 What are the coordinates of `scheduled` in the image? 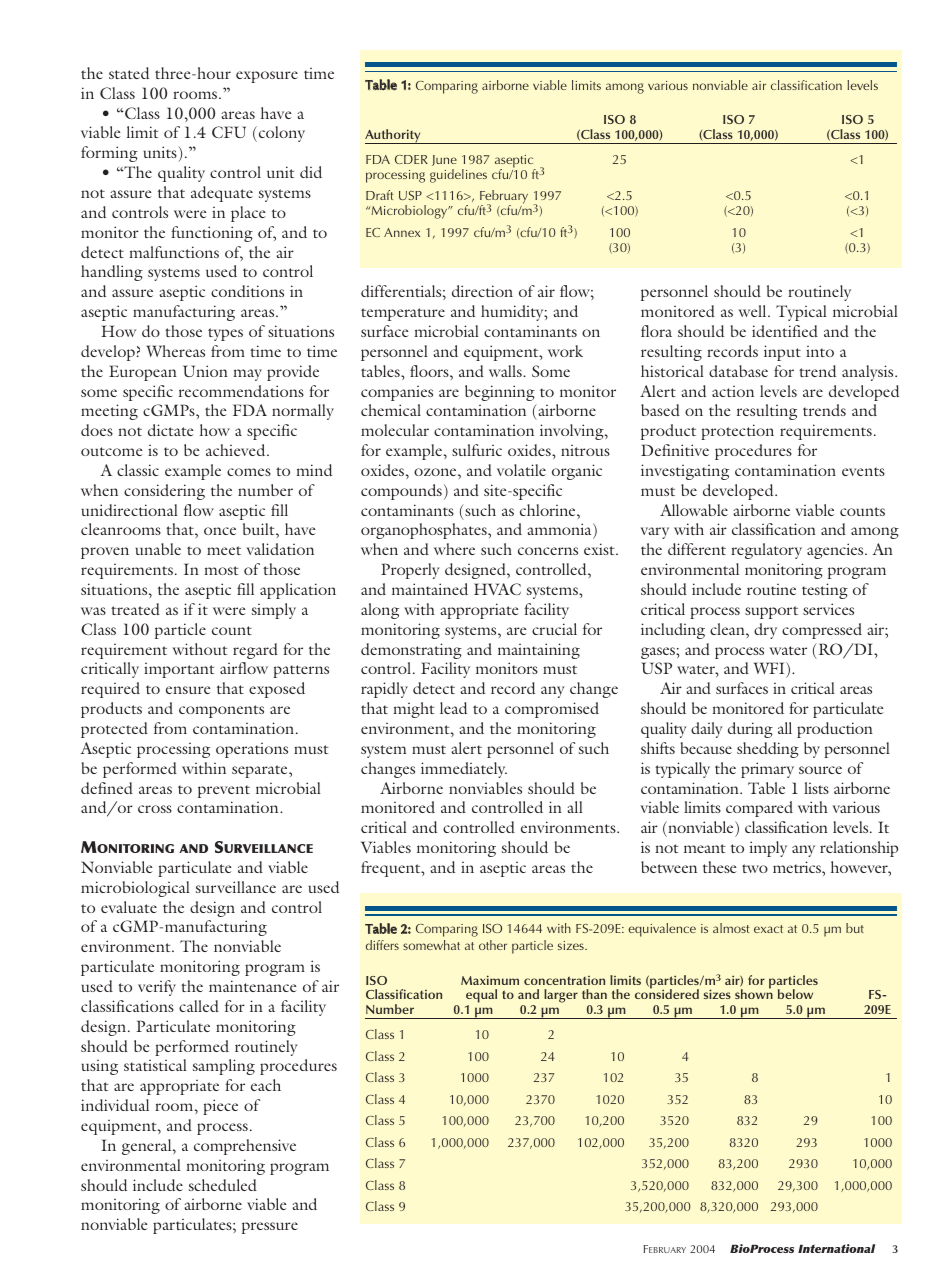 It's located at (223, 1185).
